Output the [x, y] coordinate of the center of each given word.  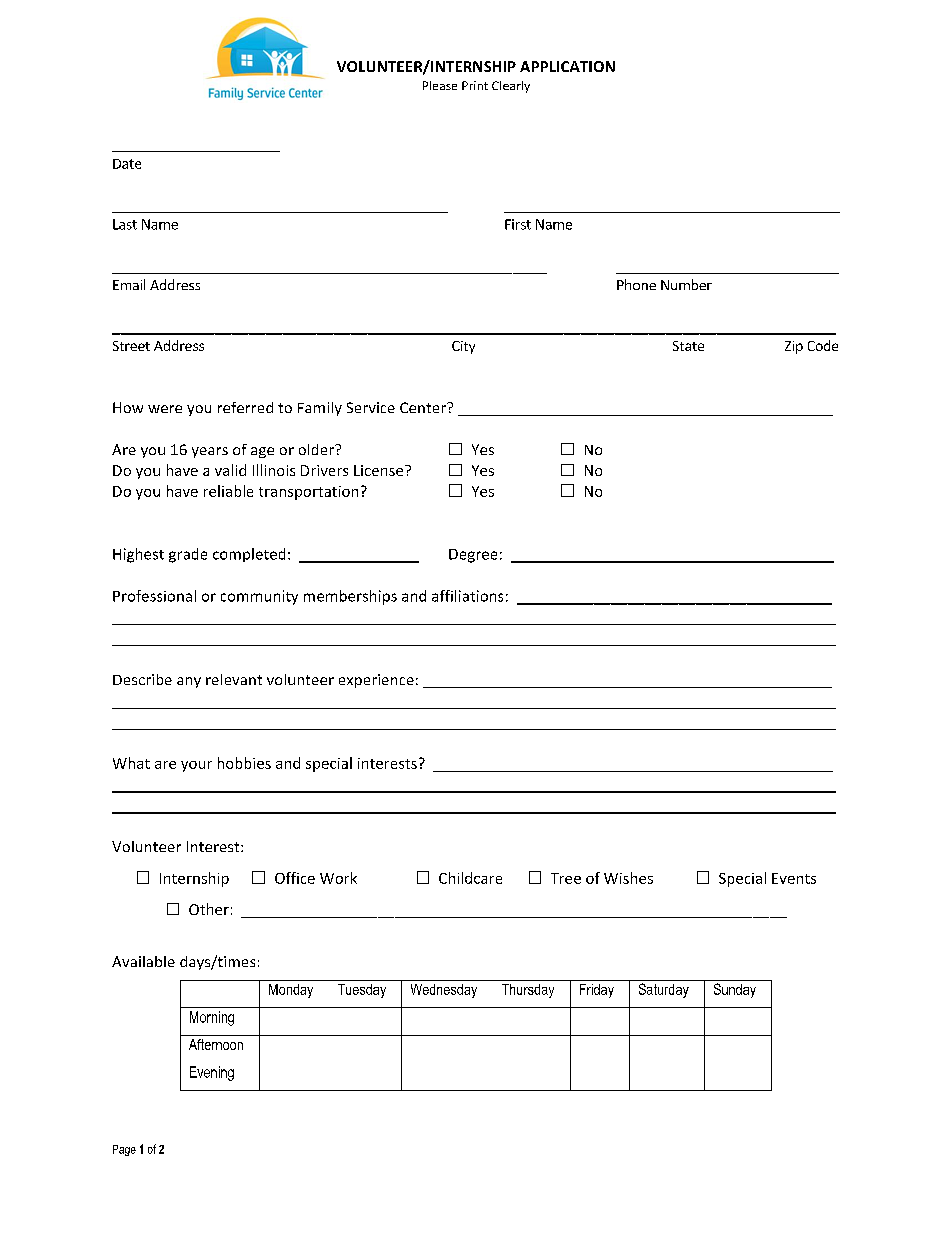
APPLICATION [567, 66]
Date [127, 164]
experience [376, 681]
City [463, 347]
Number [686, 284]
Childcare [470, 878]
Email [129, 284]
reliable [228, 491]
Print [475, 85]
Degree [473, 556]
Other [209, 909]
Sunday [735, 990]
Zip [794, 347]
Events [794, 878]
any [189, 682]
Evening [212, 1073]
